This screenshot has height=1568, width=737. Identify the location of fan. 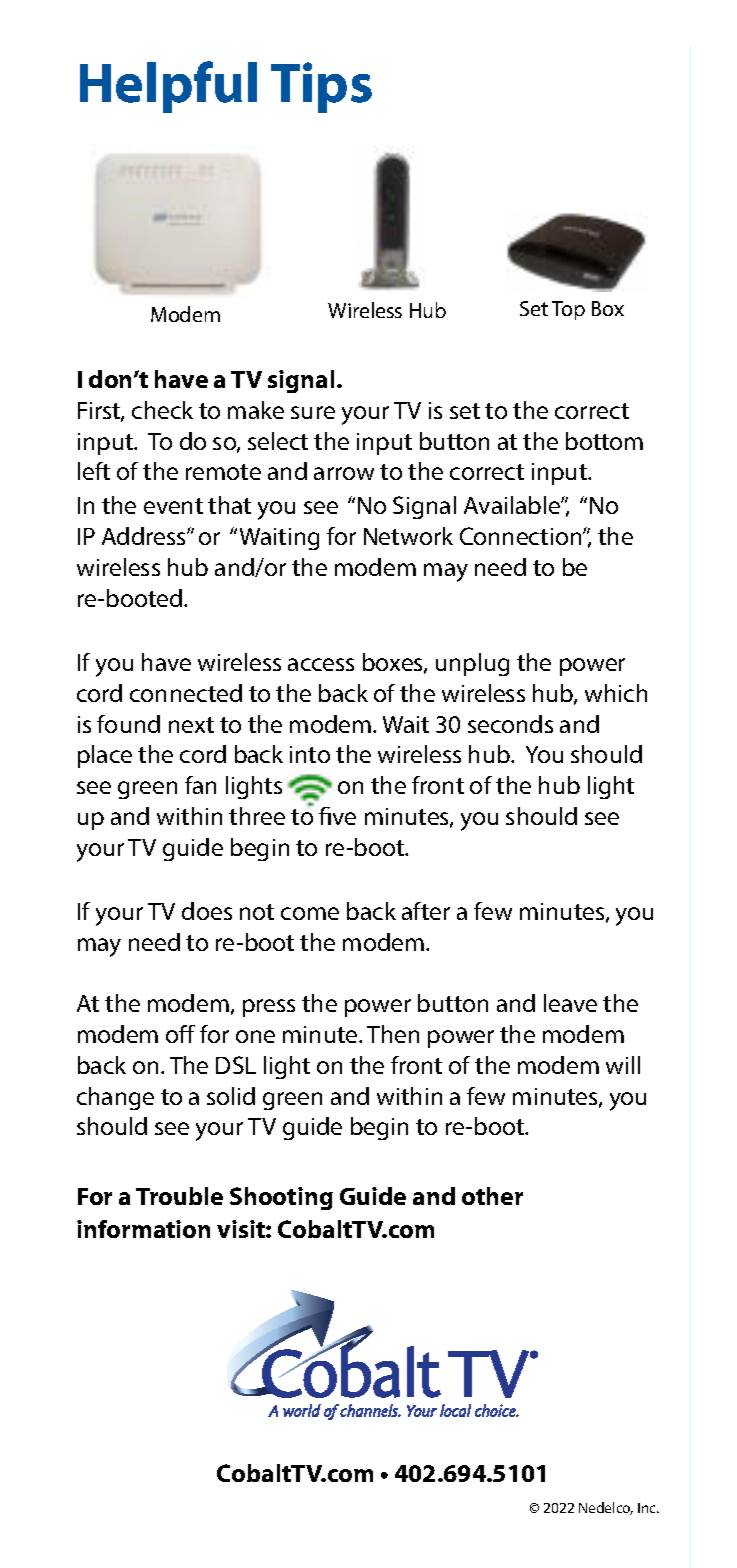
(200, 785).
